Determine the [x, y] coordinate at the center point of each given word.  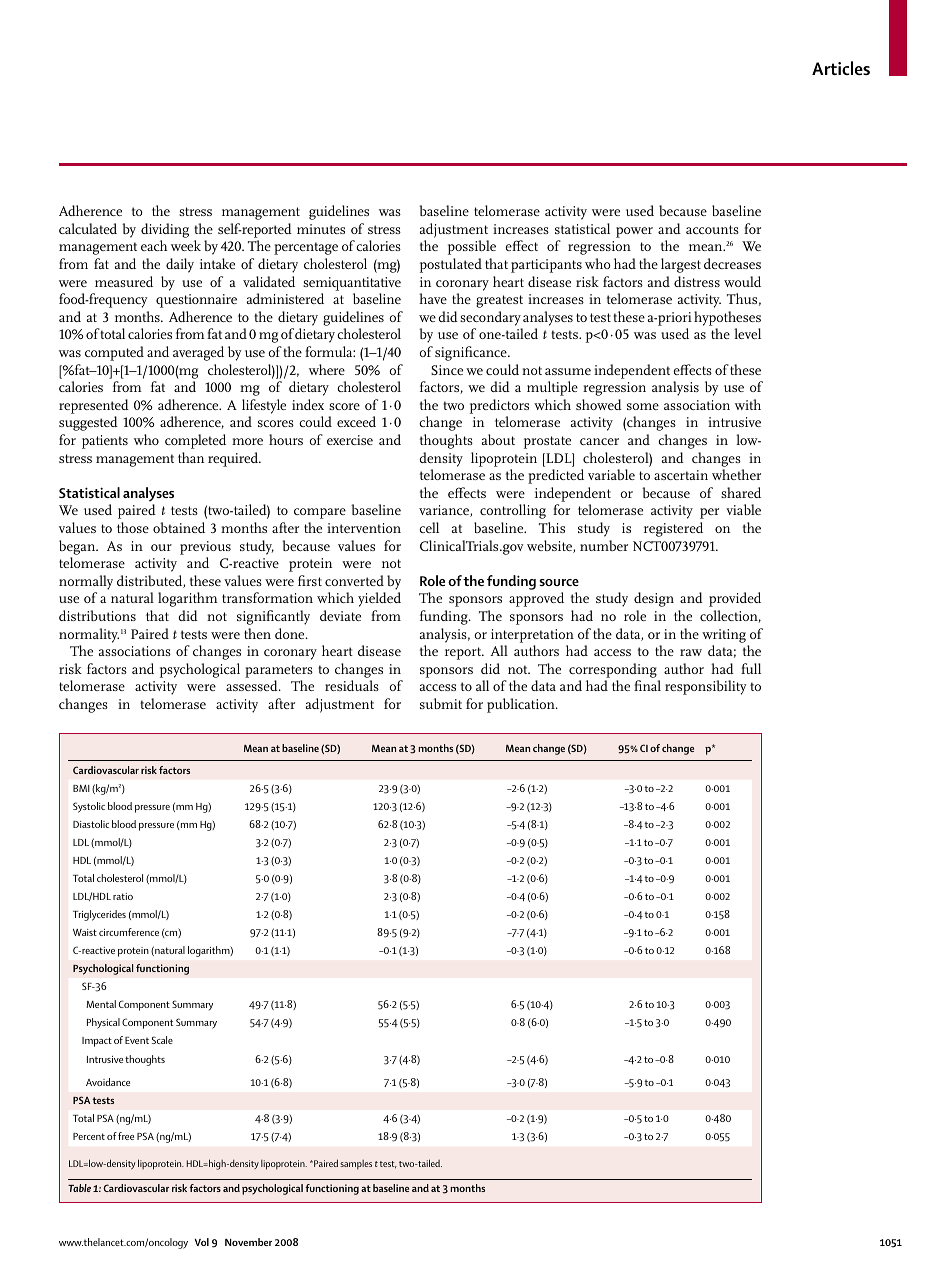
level [747, 333]
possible [472, 247]
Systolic [89, 807]
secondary [490, 318]
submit [441, 703]
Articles [841, 68]
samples [356, 1165]
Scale [162, 1040]
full [751, 668]
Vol [202, 1242]
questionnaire [196, 301]
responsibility [706, 687]
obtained [179, 527]
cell [429, 527]
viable [743, 509]
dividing [165, 232]
